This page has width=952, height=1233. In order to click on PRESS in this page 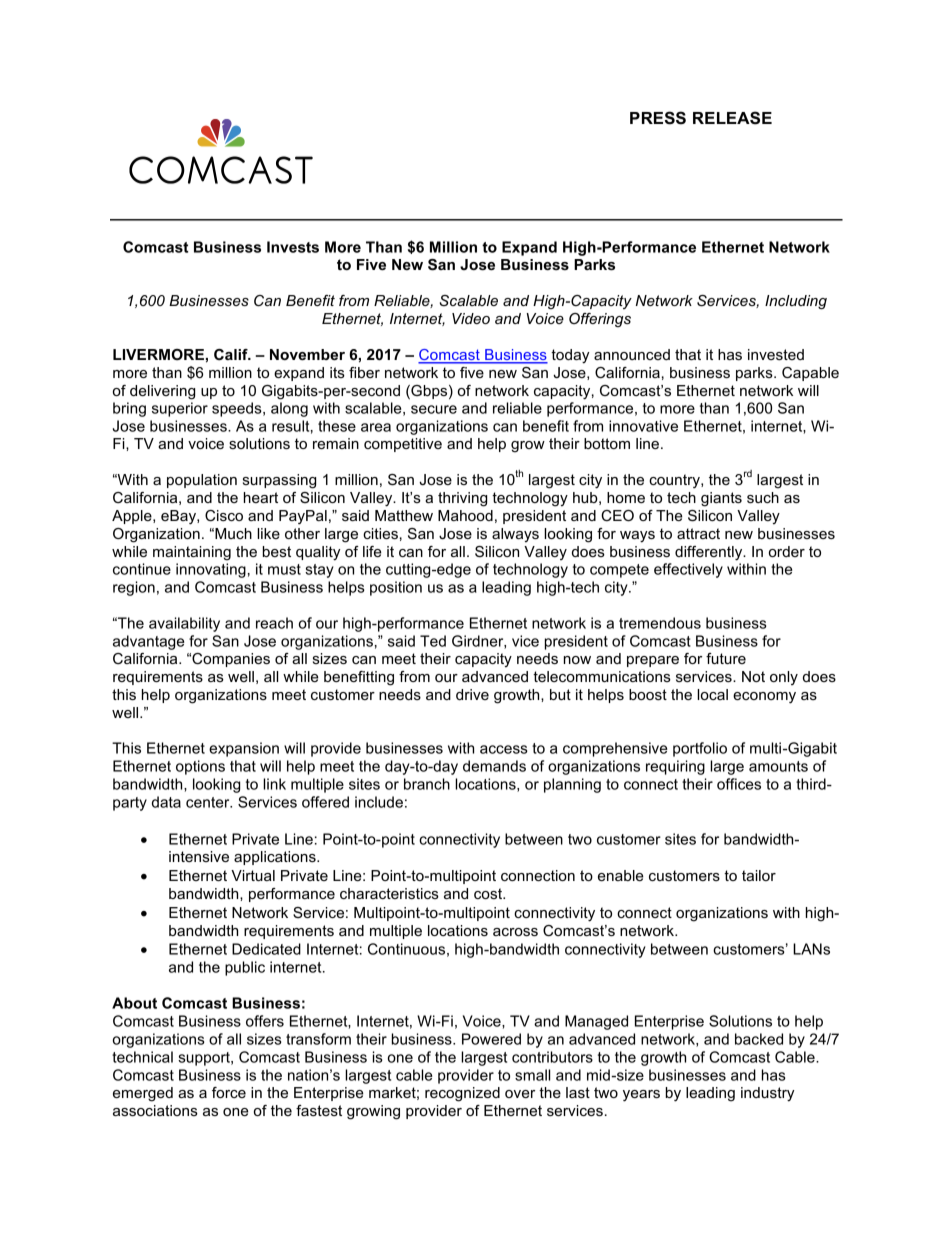, I will do `click(658, 118)`.
